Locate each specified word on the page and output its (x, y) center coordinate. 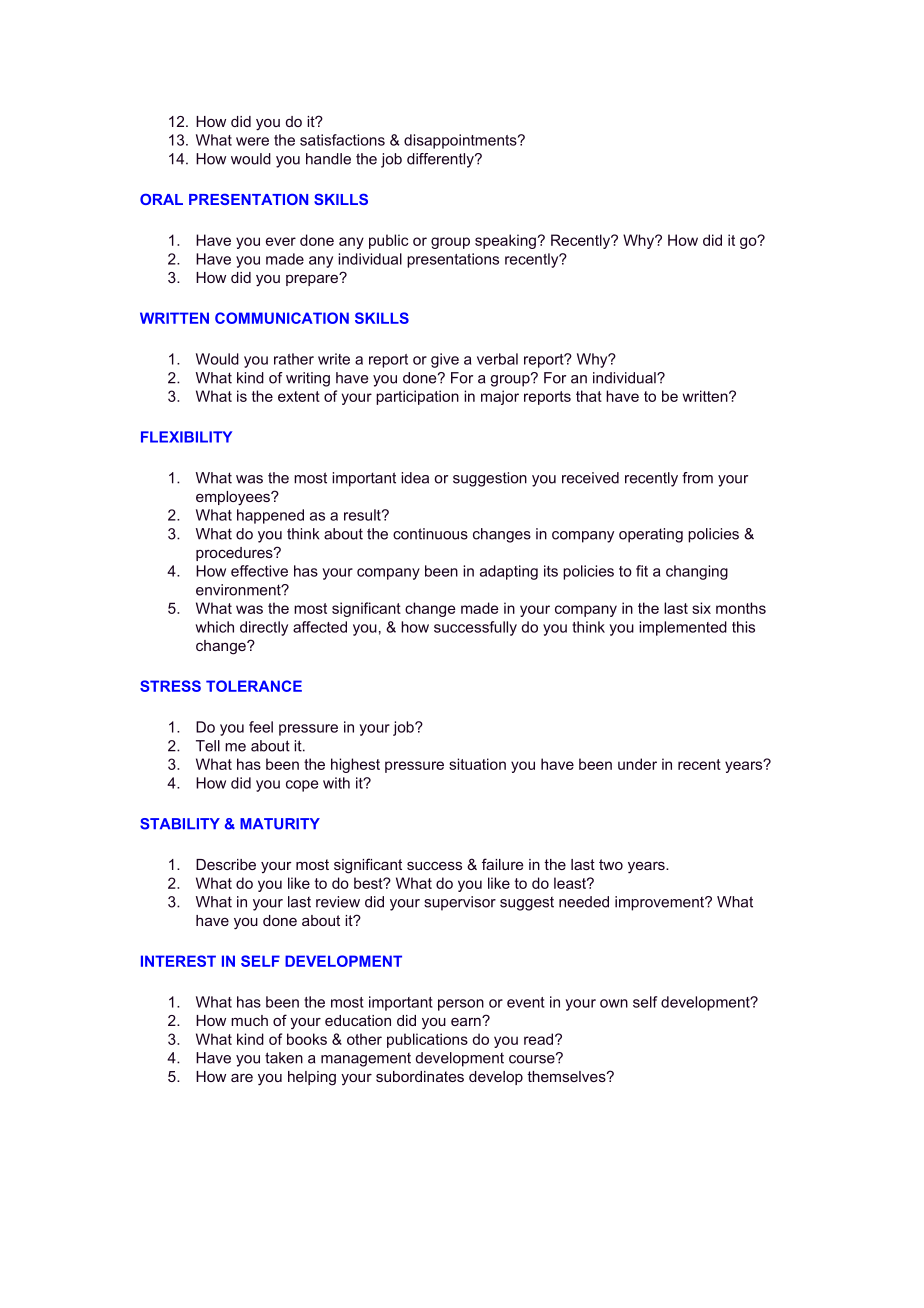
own (614, 1003)
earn (467, 1021)
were (252, 141)
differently (441, 160)
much (249, 1020)
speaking (505, 241)
